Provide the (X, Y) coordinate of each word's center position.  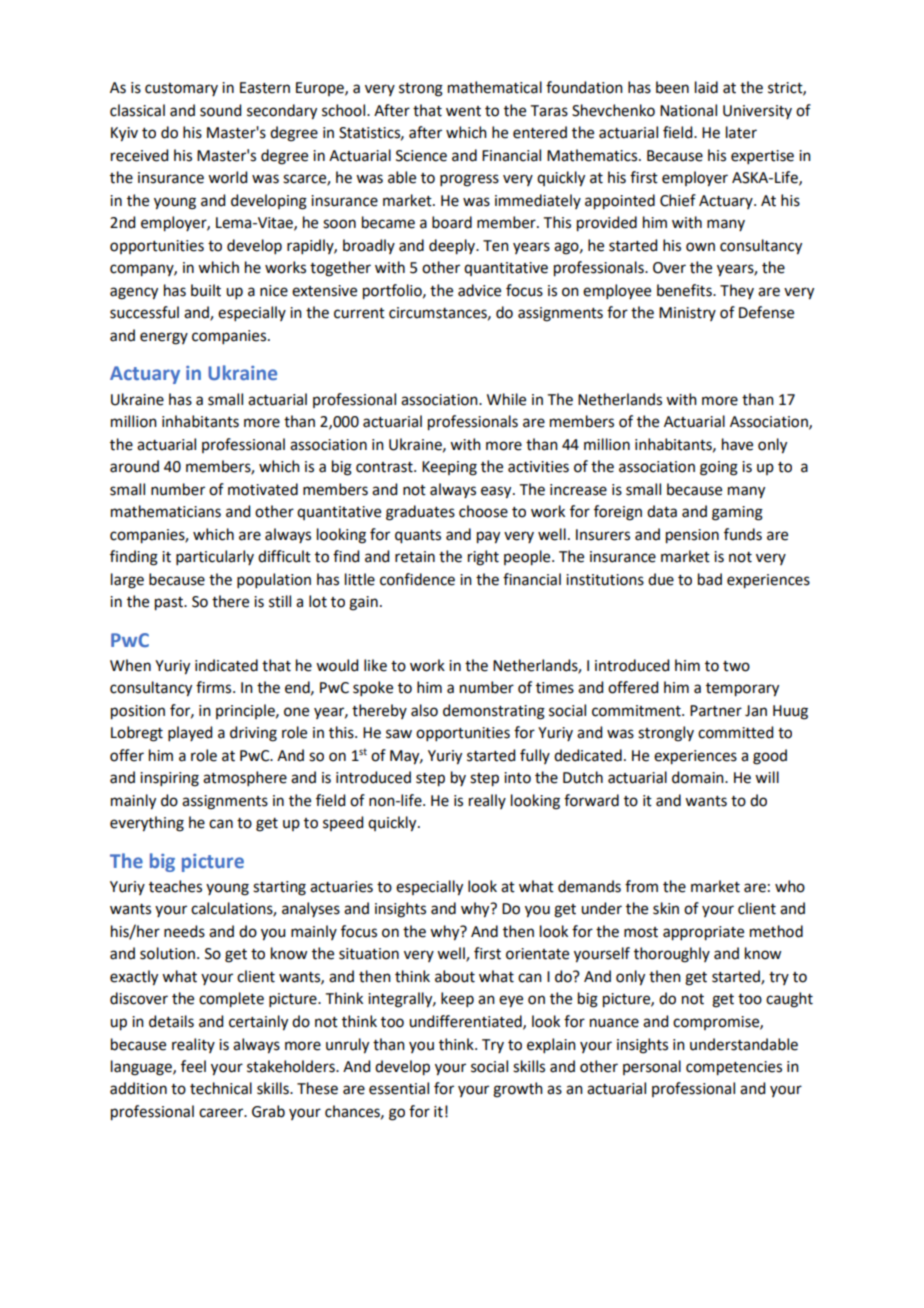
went (463, 111)
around (134, 466)
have (737, 444)
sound (220, 110)
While (506, 399)
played (190, 733)
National (688, 110)
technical (221, 1088)
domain (699, 777)
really (487, 801)
